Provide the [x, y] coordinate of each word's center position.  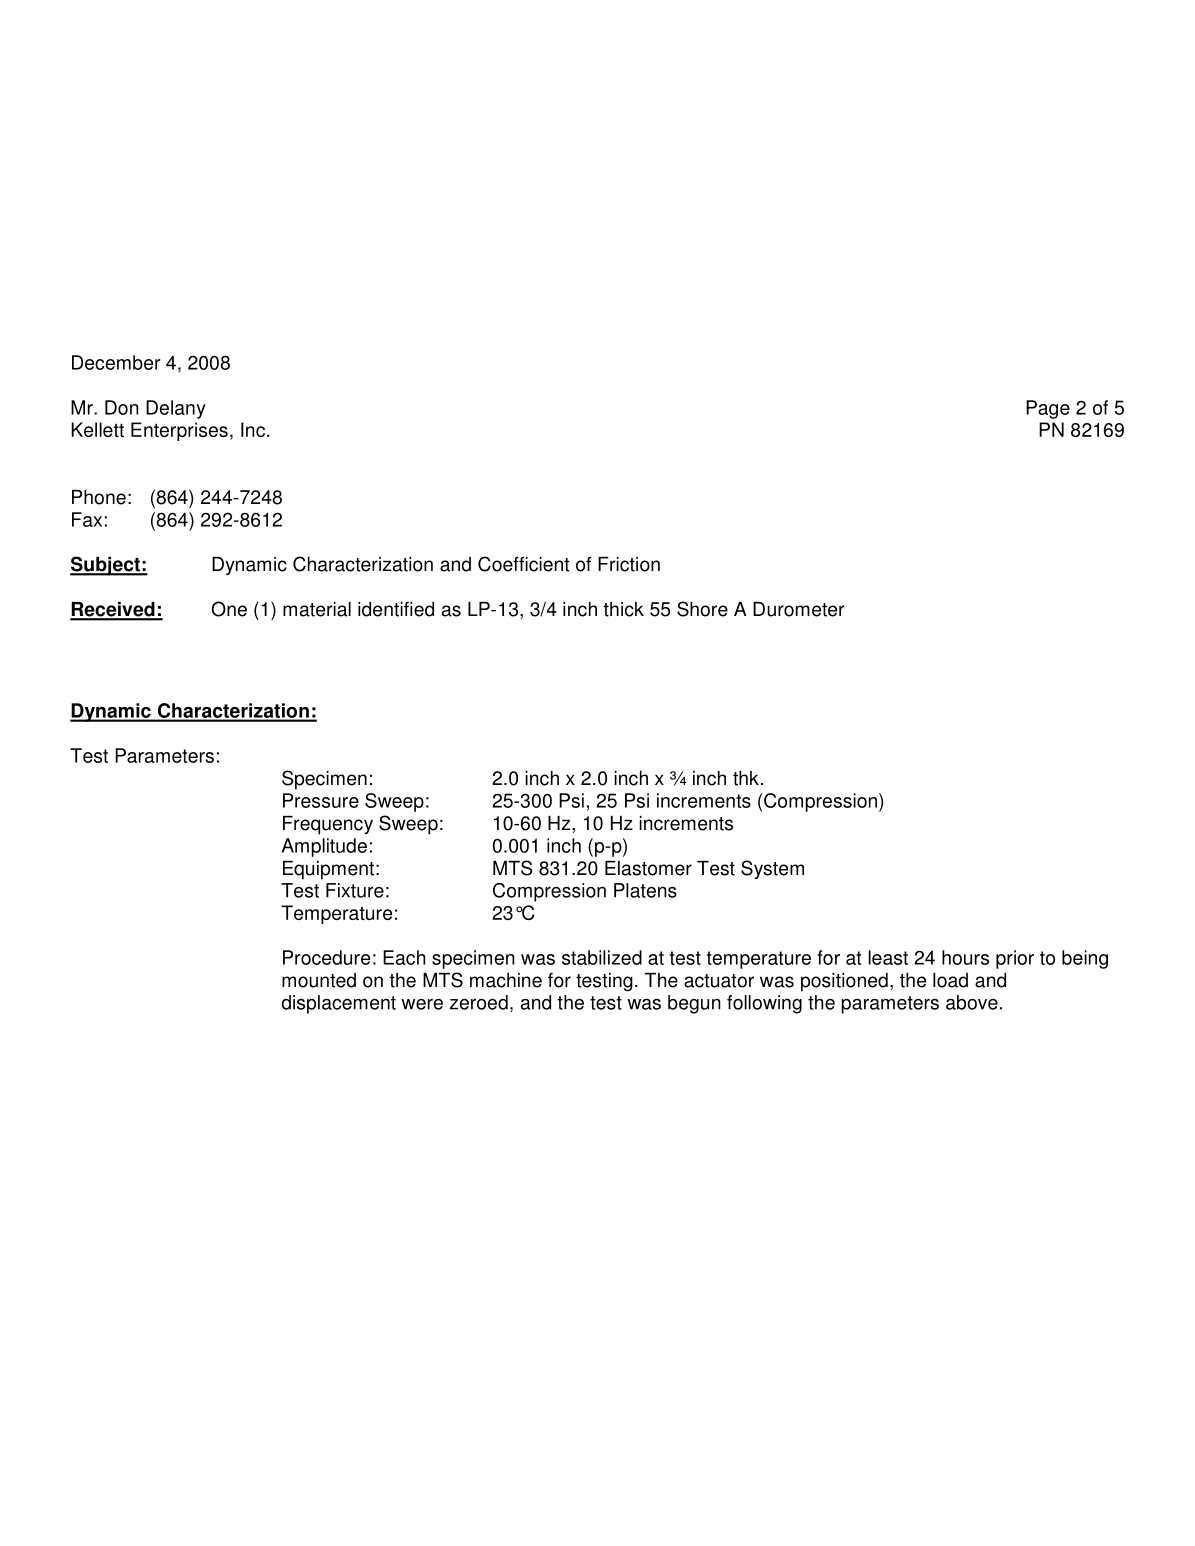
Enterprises [179, 431]
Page [1048, 409]
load [950, 980]
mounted [319, 980]
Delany [176, 409]
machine [506, 980]
